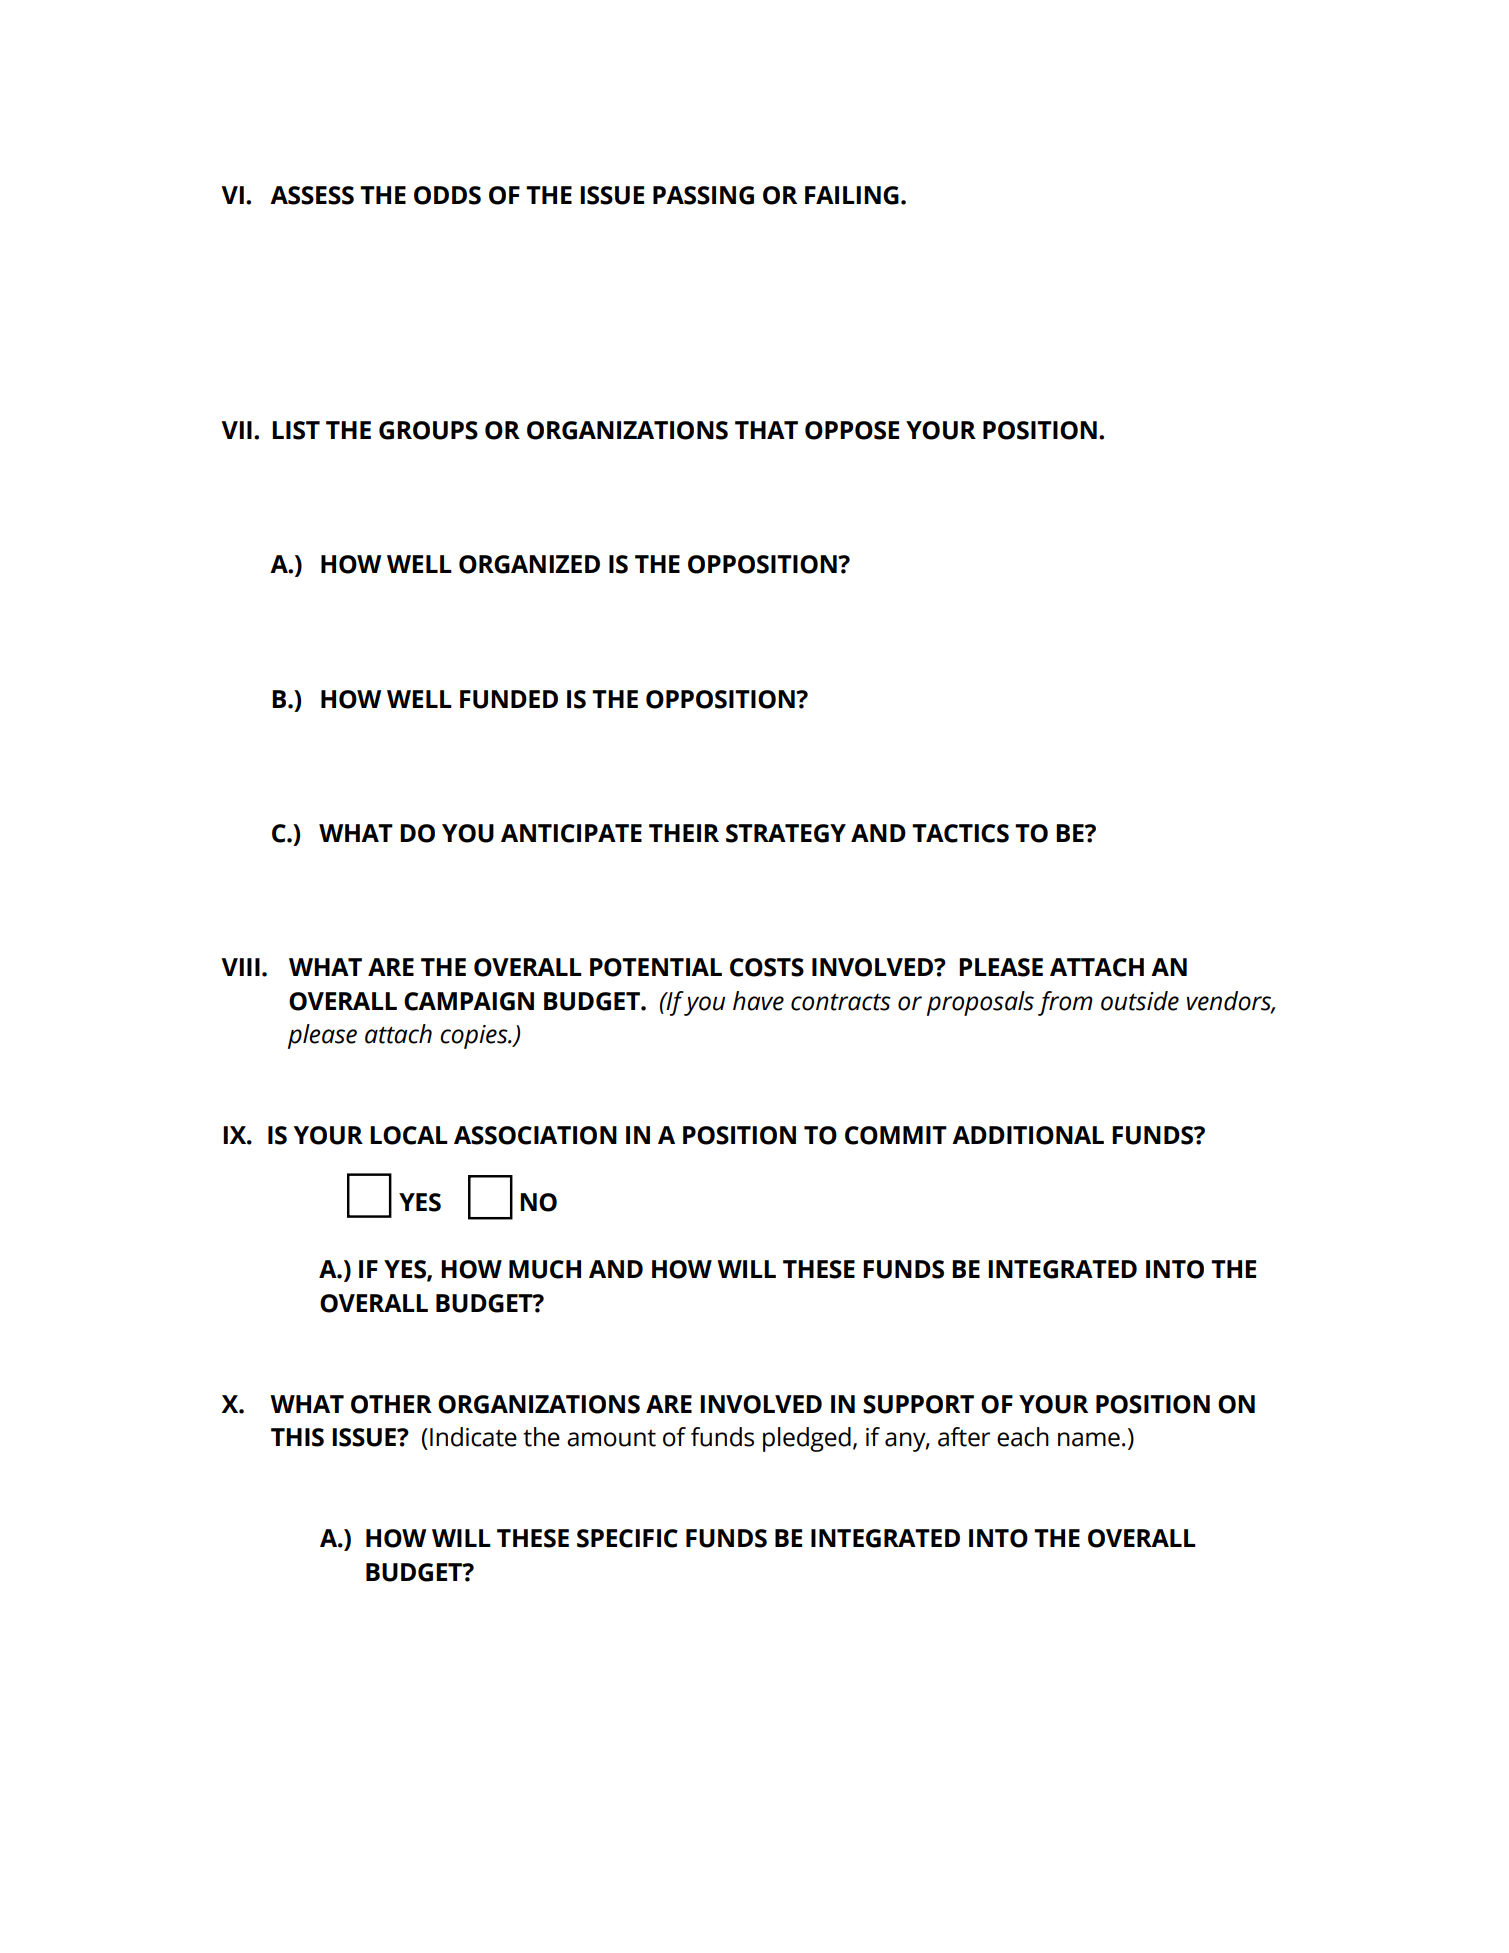  I want to click on THIS, so click(297, 1437).
